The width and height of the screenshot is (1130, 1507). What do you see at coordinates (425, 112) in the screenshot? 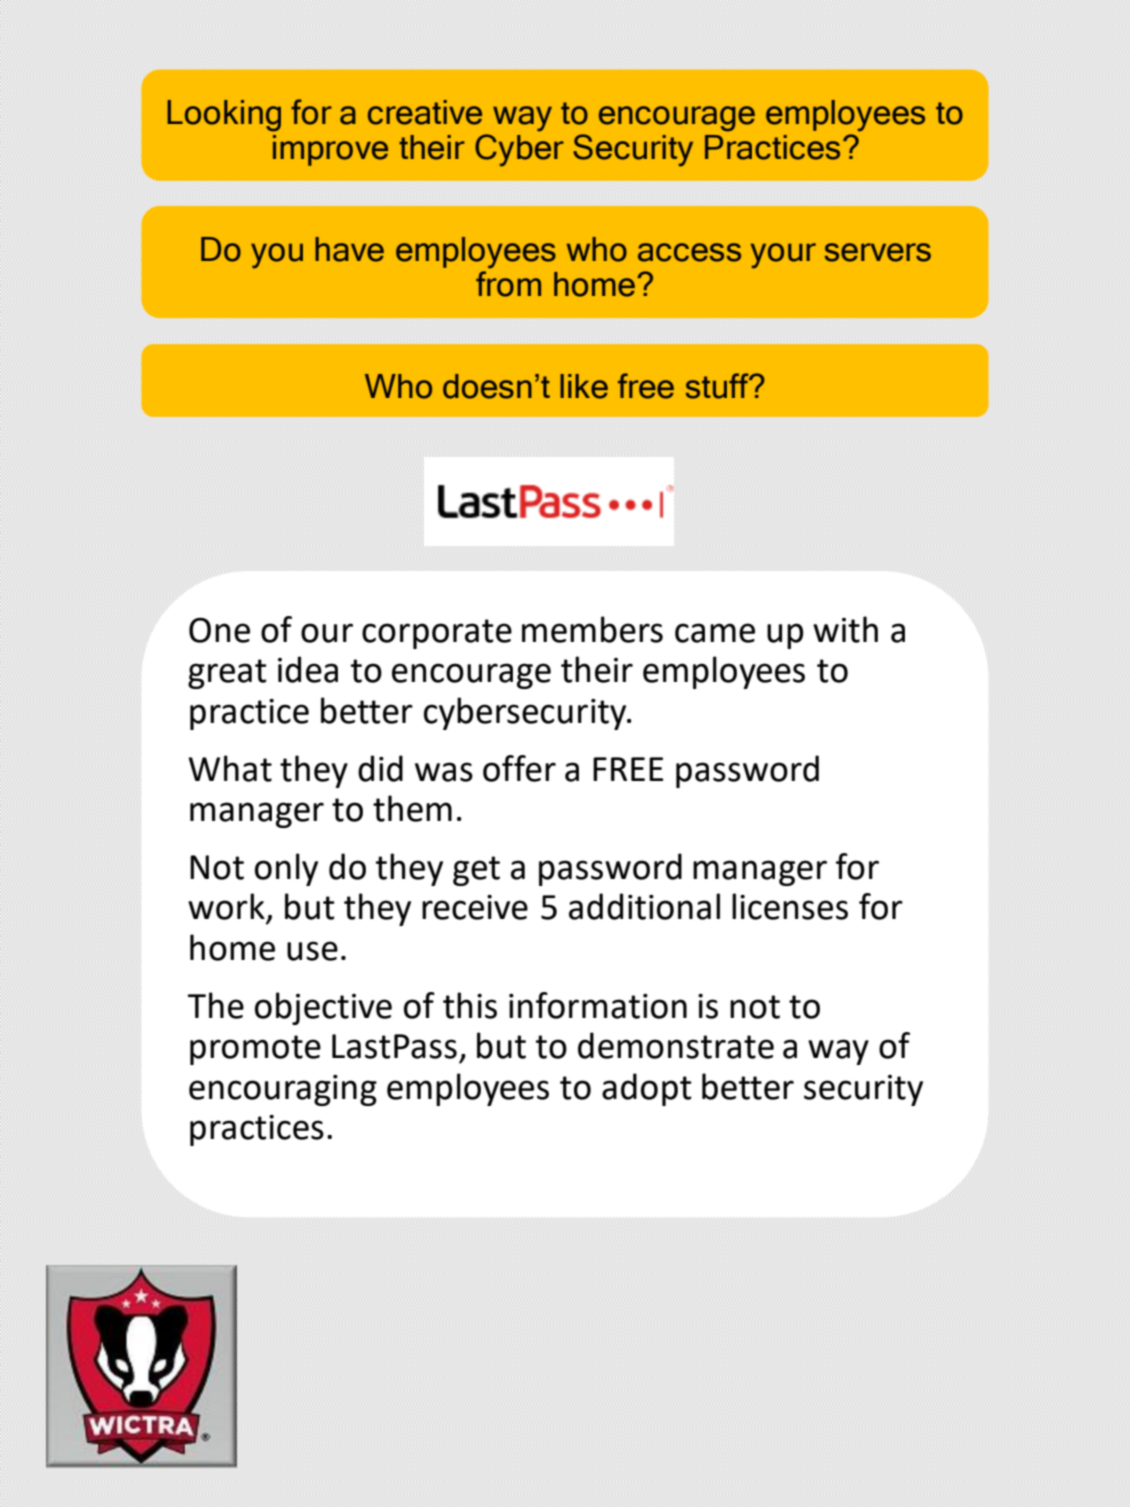
I see `creative` at bounding box center [425, 112].
